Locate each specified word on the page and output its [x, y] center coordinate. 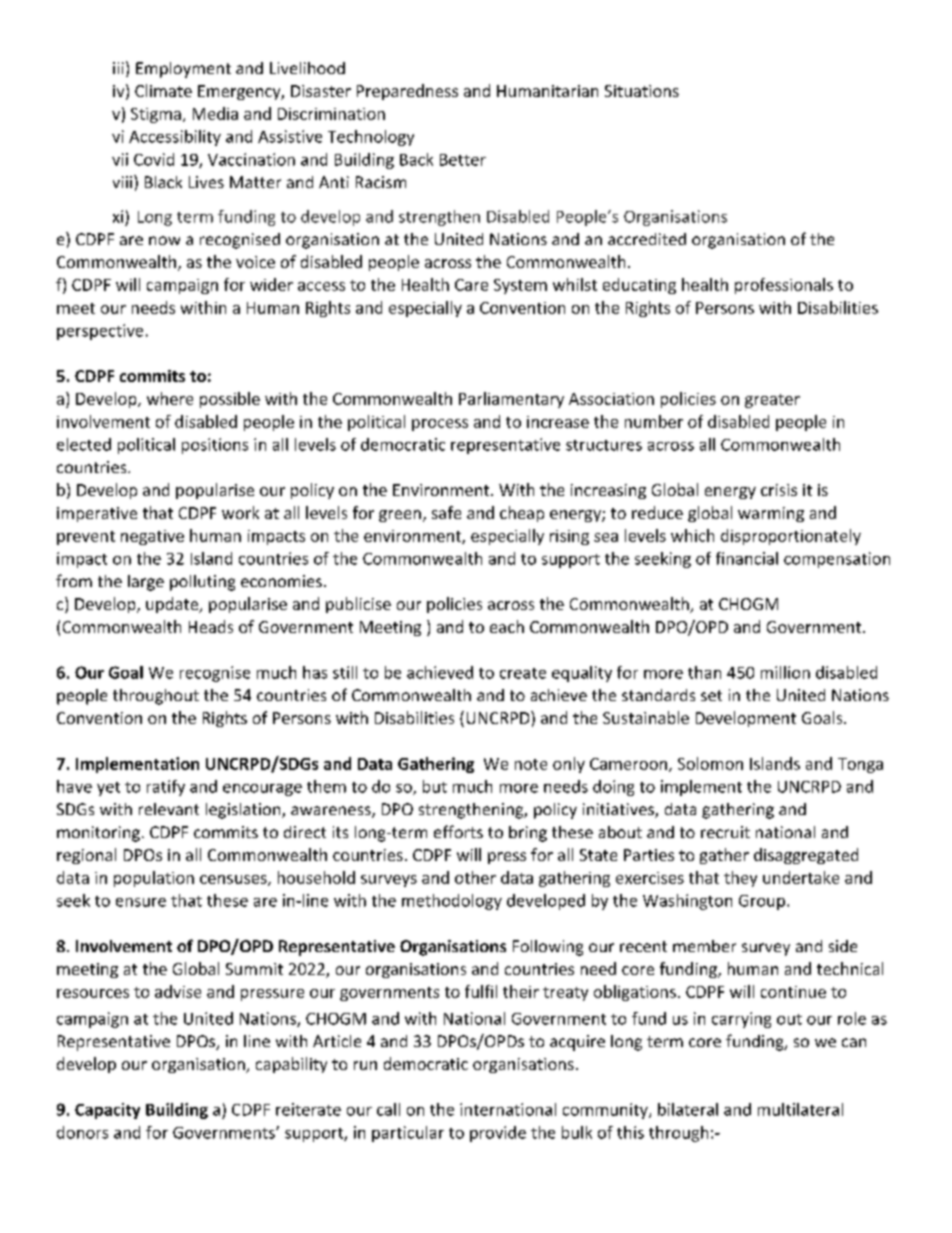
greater [772, 401]
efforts [458, 831]
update [173, 605]
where [170, 398]
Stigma [156, 115]
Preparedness [407, 92]
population [154, 879]
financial [747, 558]
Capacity [107, 1111]
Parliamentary [511, 400]
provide [498, 1134]
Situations [642, 91]
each [507, 626]
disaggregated [806, 856]
